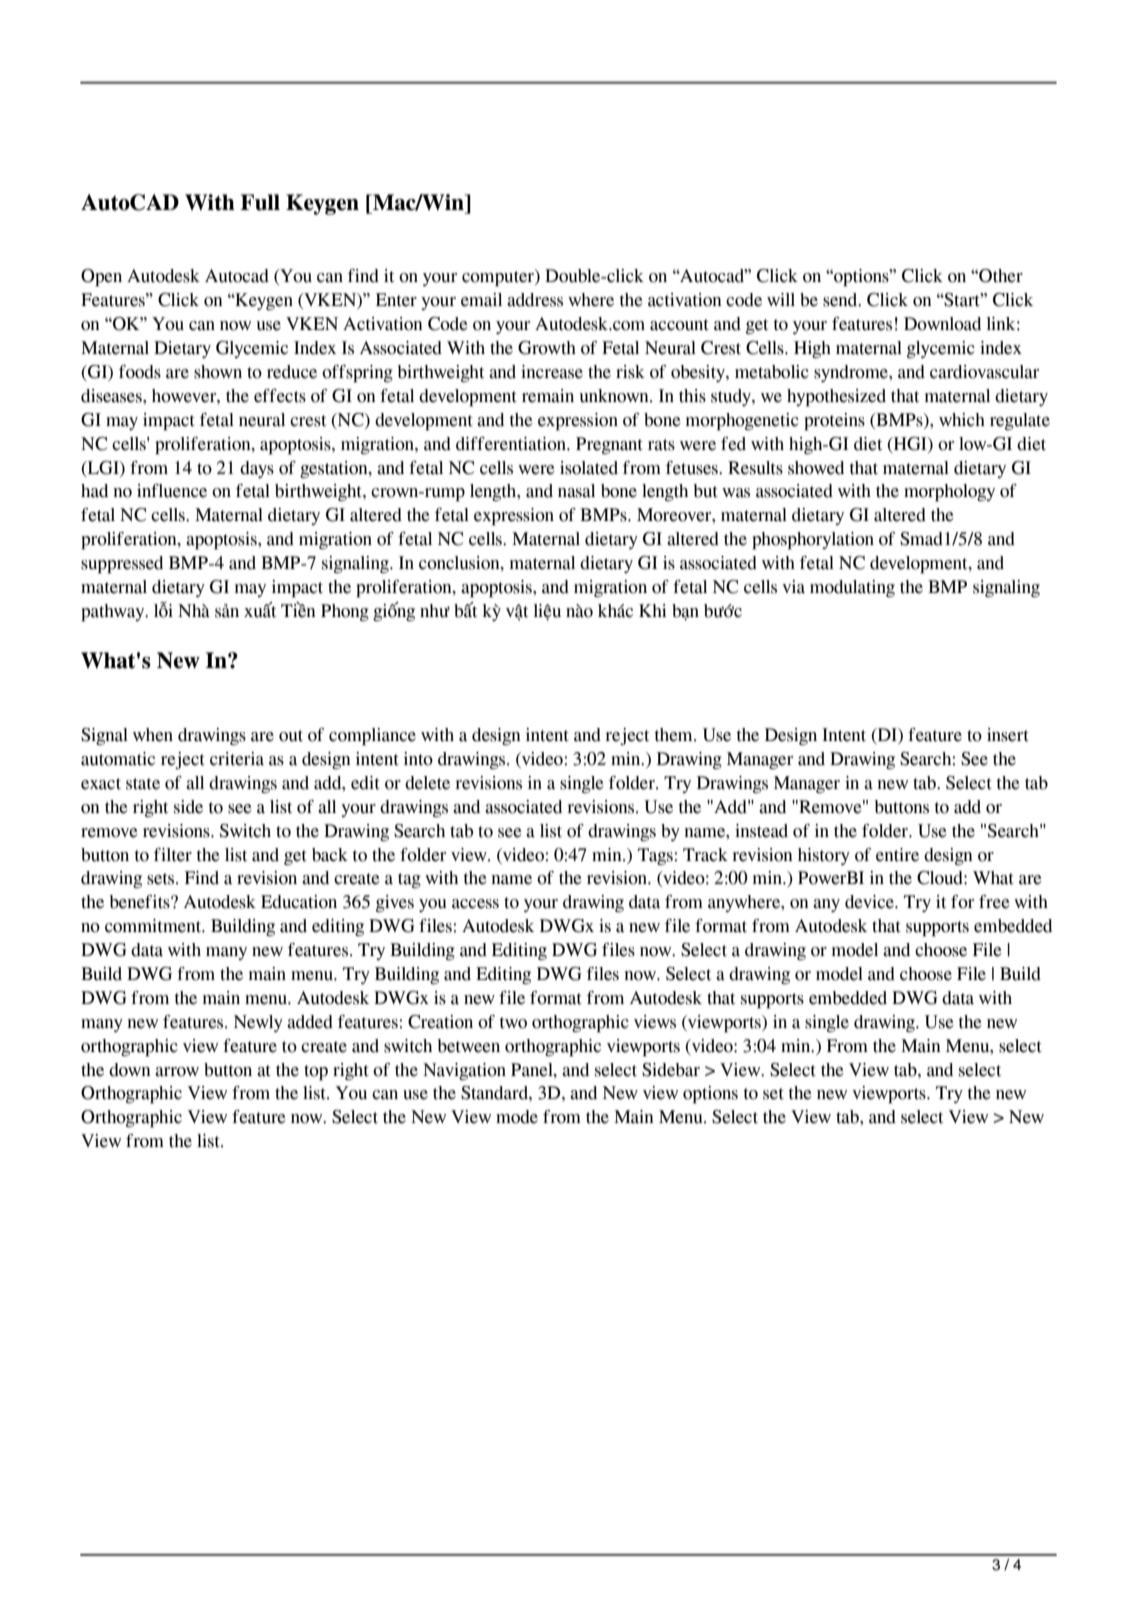 Image resolution: width=1137 pixels, height=1609 pixels. What do you see at coordinates (535, 300) in the screenshot?
I see `address` at bounding box center [535, 300].
